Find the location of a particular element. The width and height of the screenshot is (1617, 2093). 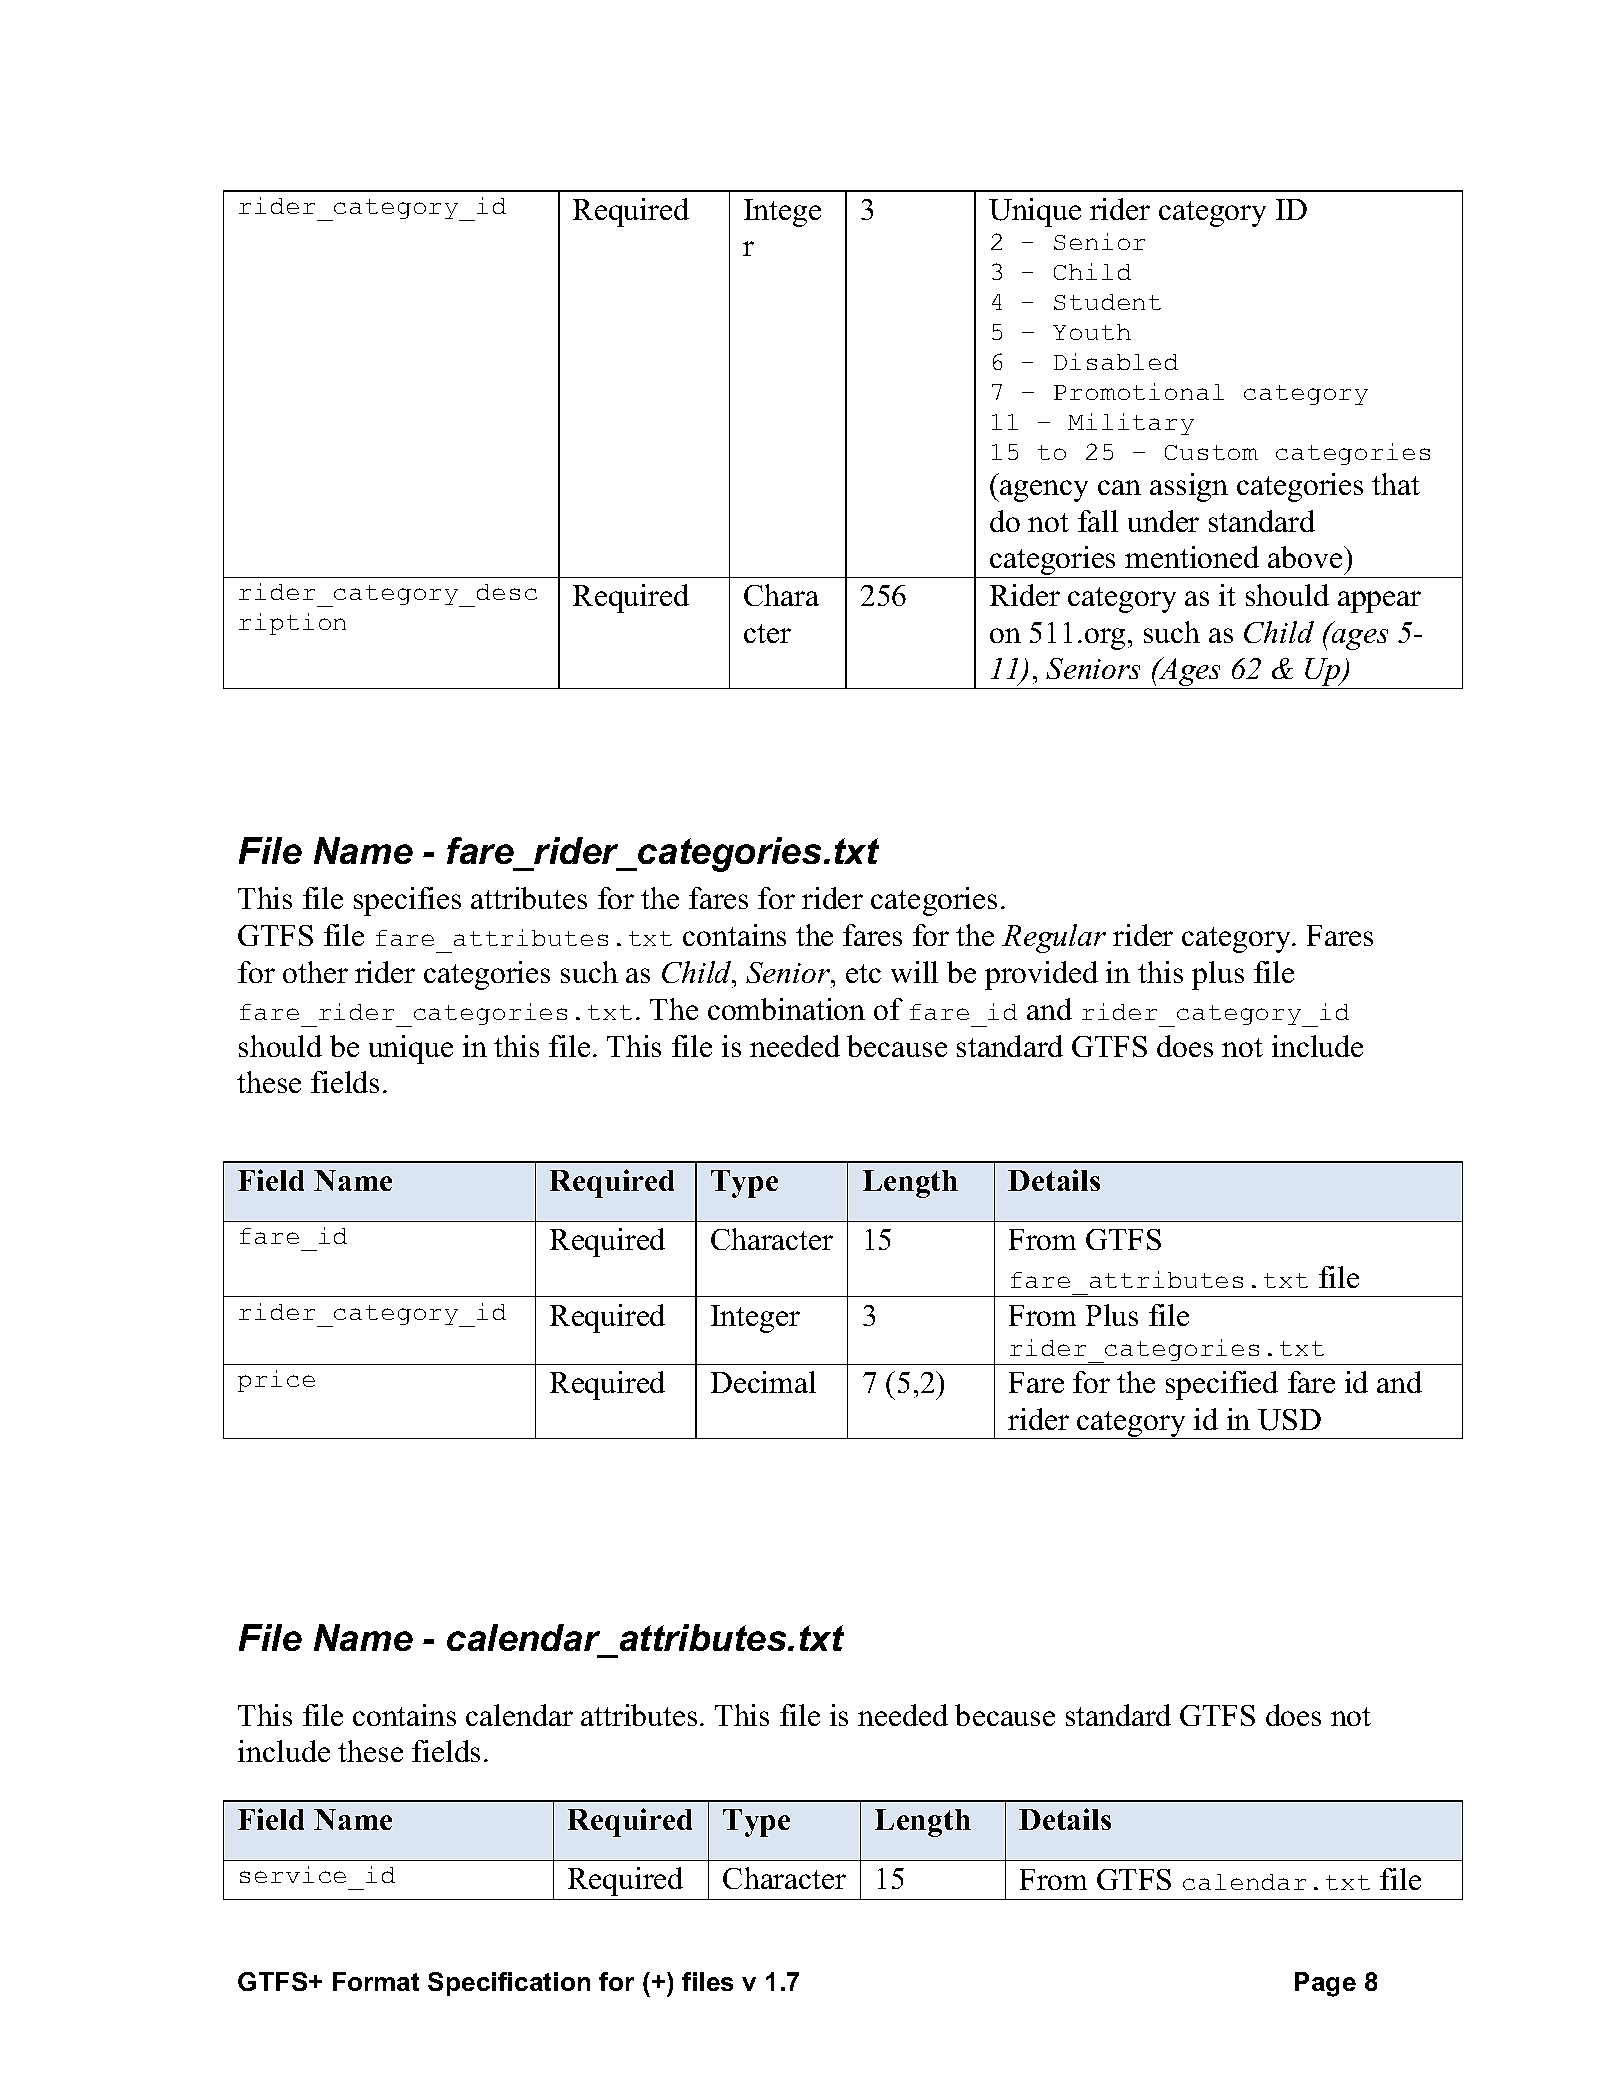

other is located at coordinates (315, 972).
